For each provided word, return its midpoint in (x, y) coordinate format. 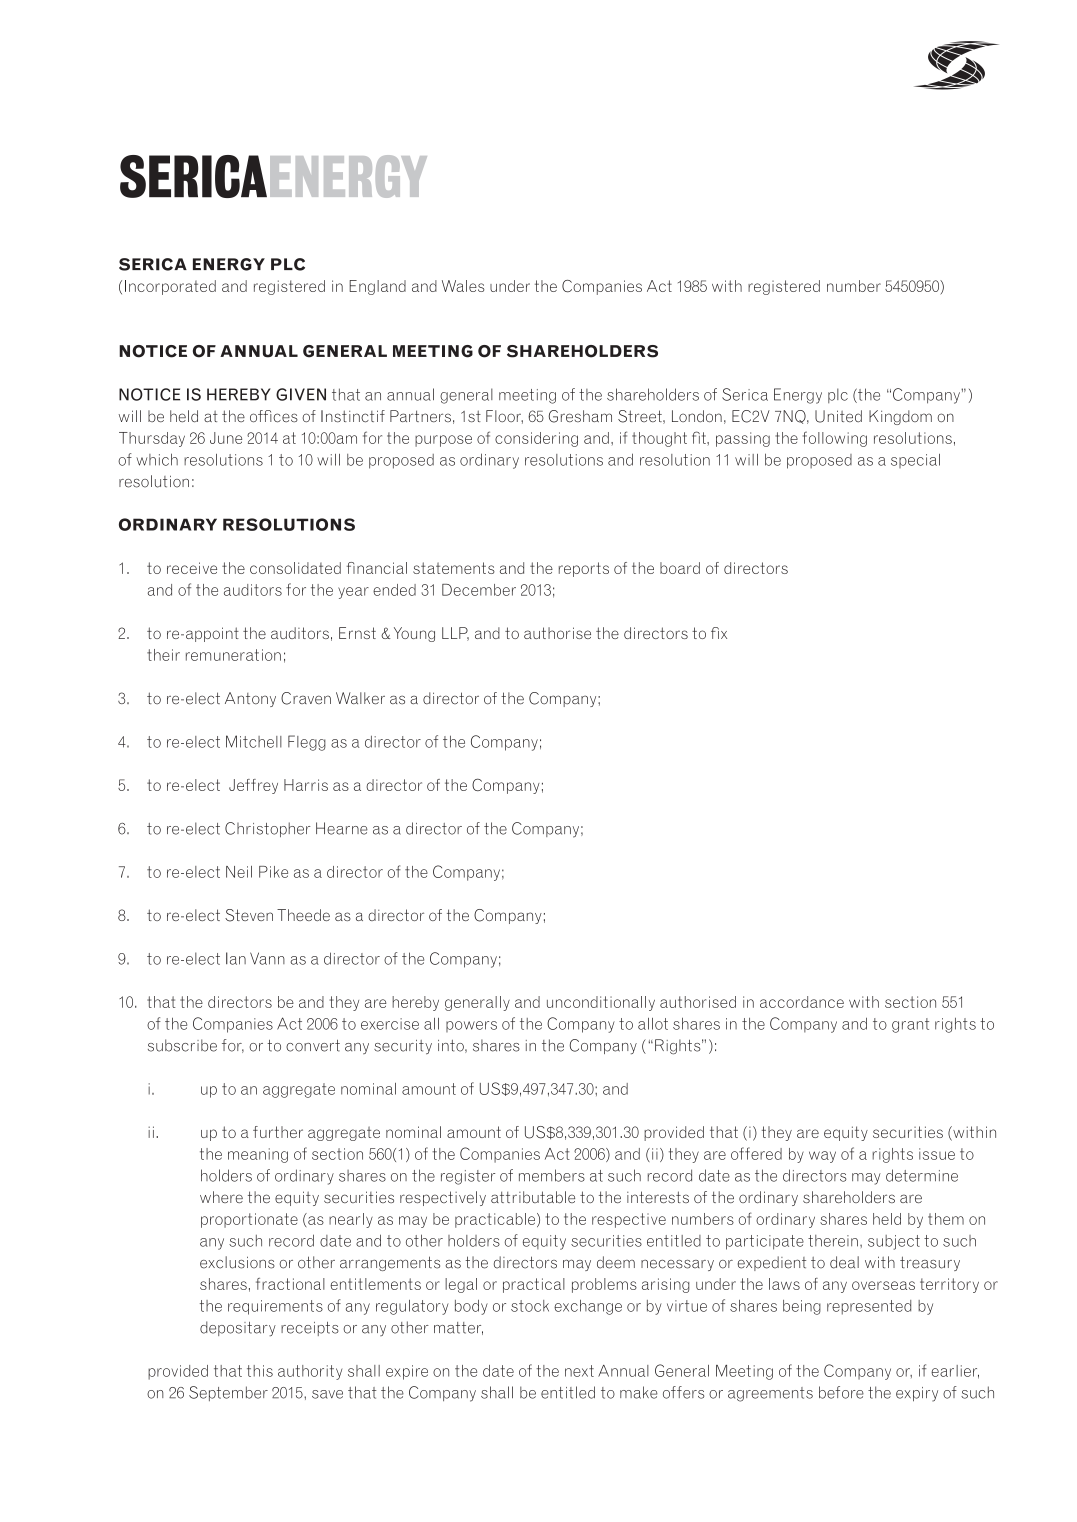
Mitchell (254, 741)
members (552, 1175)
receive (192, 568)
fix (719, 633)
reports (584, 569)
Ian (236, 958)
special (915, 461)
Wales (463, 286)
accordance (802, 1002)
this (260, 1371)
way (822, 1157)
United (838, 416)
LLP (455, 634)
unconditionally (601, 1003)
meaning (258, 1155)
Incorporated (170, 287)
